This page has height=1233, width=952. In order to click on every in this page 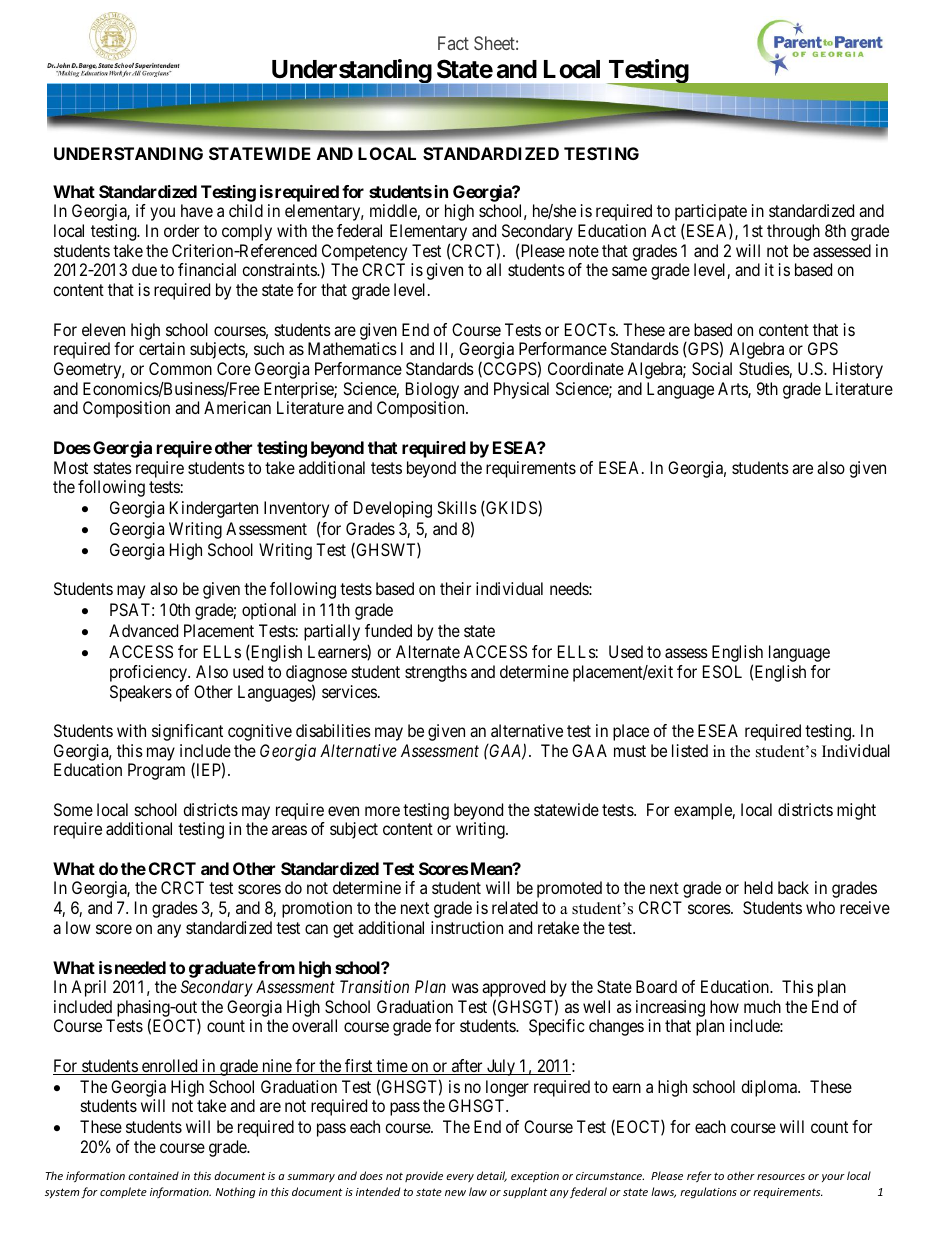, I will do `click(460, 1178)`.
